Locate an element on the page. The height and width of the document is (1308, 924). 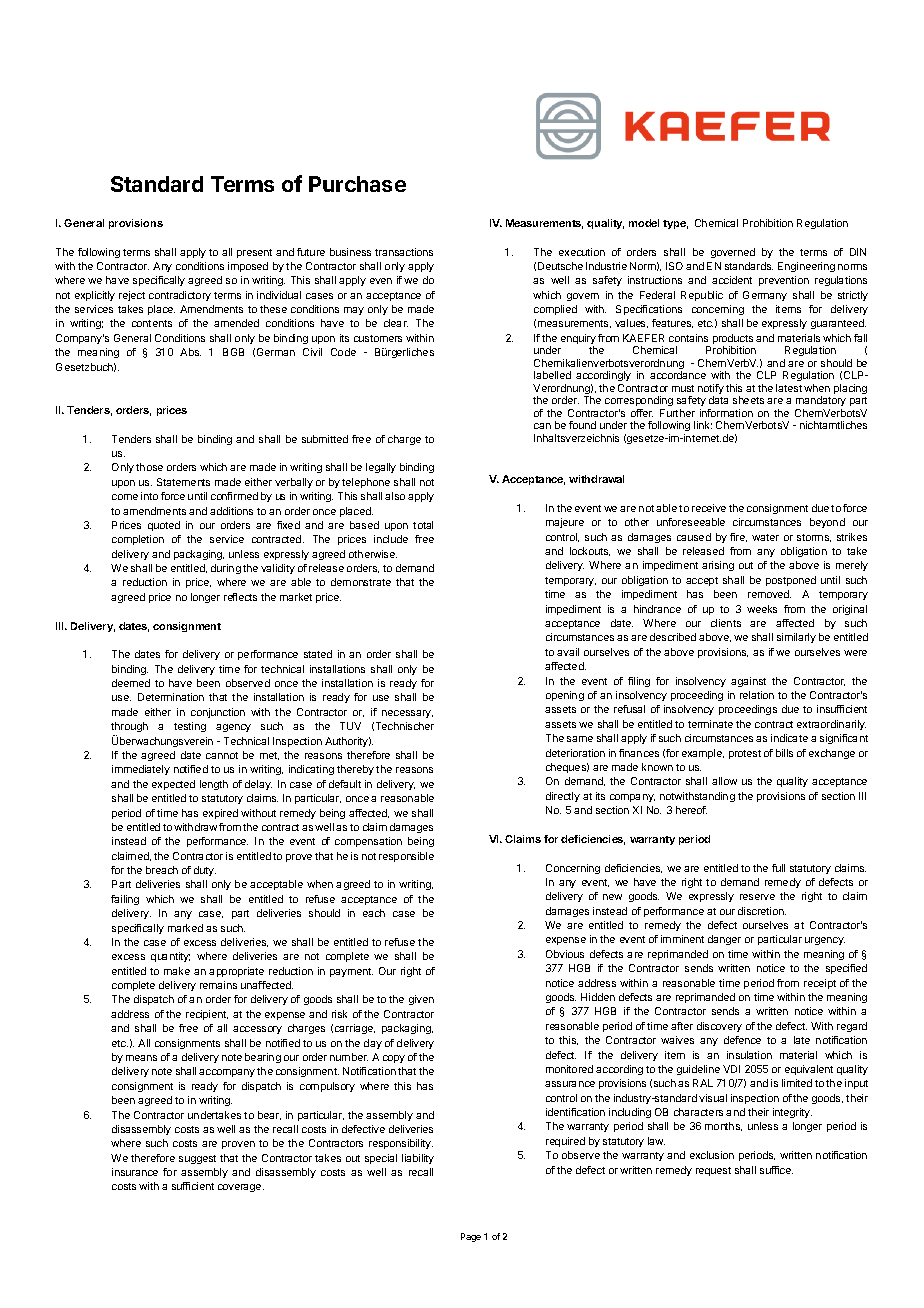
Page is located at coordinates (471, 1237).
